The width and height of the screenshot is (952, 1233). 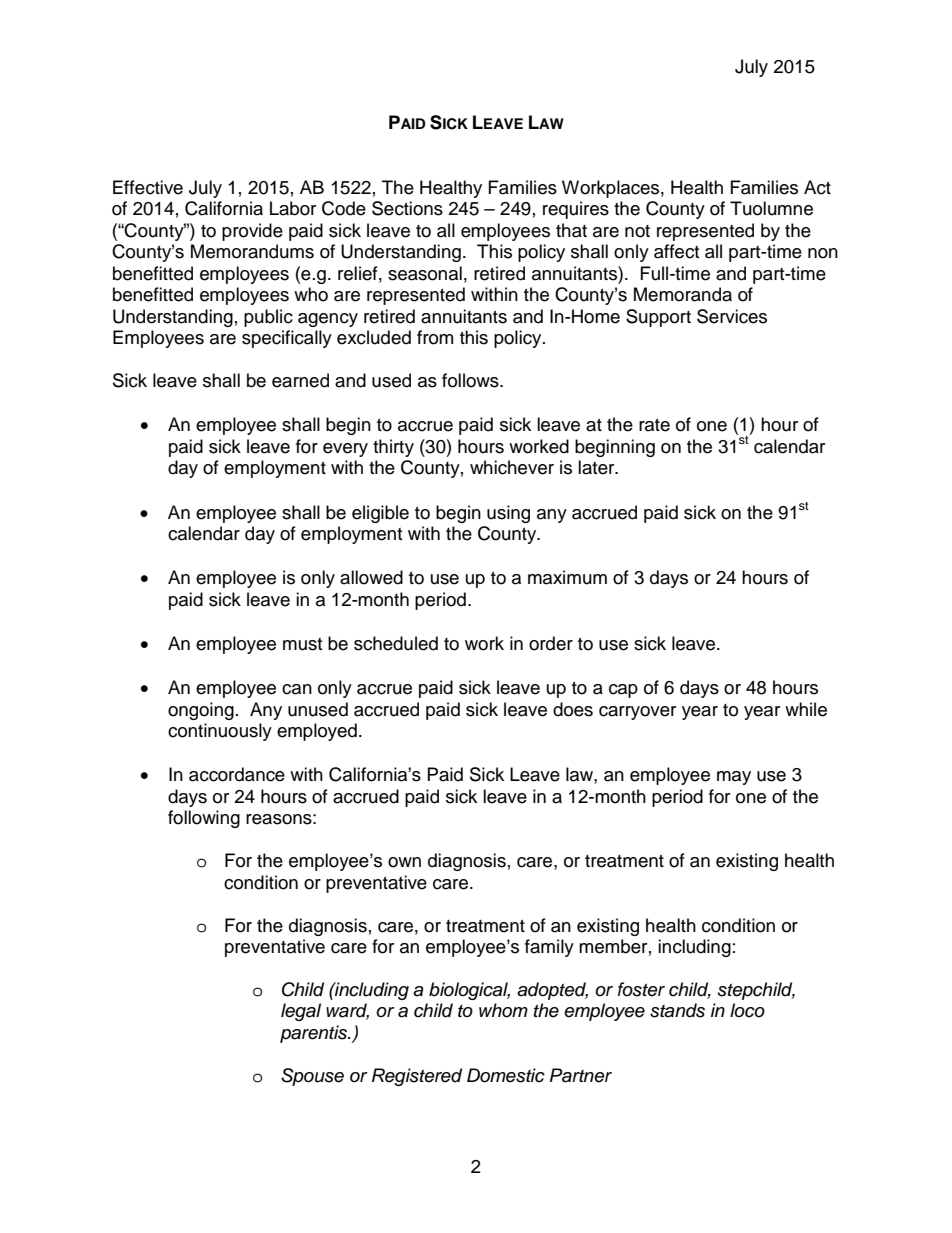 I want to click on loco, so click(x=747, y=1010).
